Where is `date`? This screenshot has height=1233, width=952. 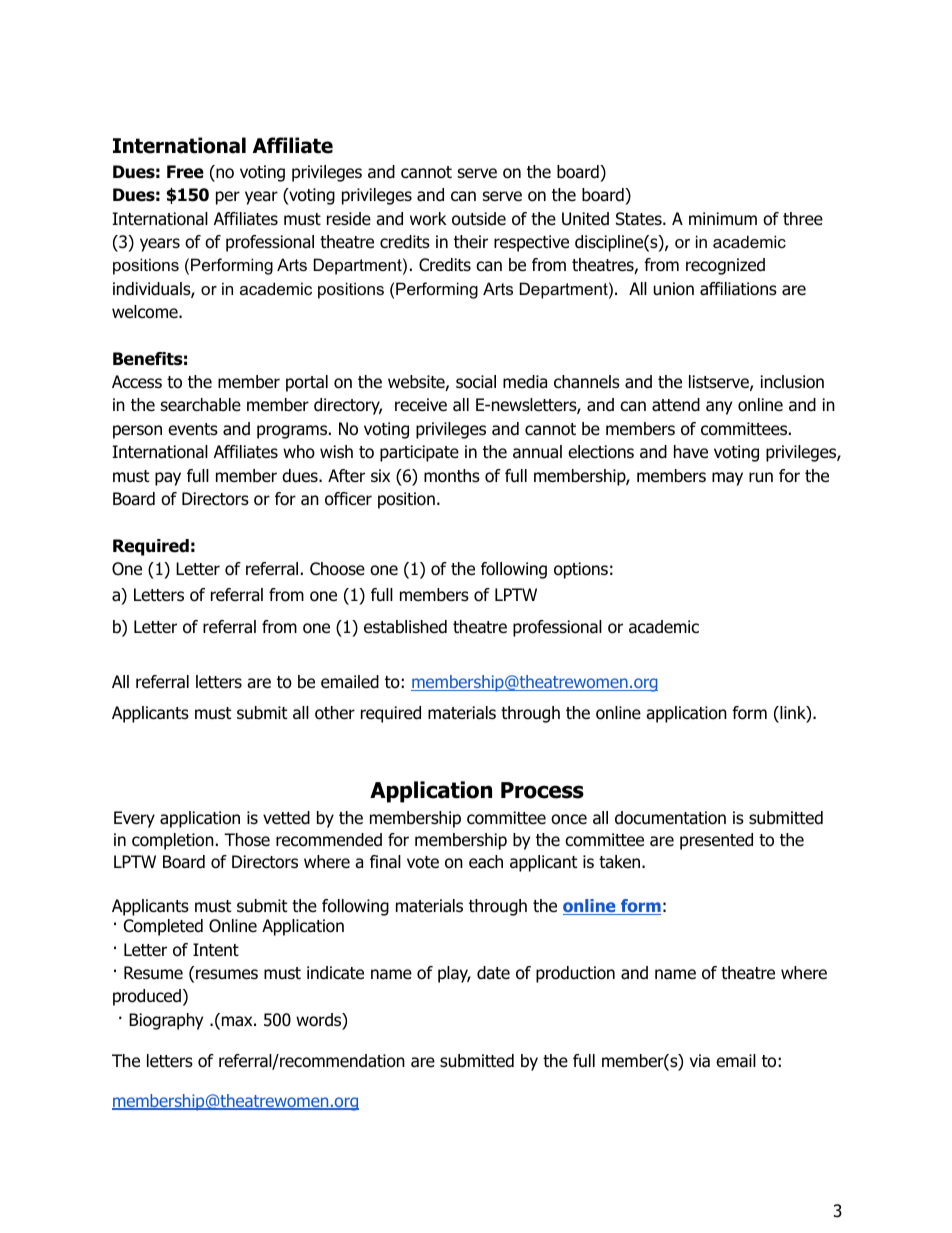
date is located at coordinates (493, 973).
